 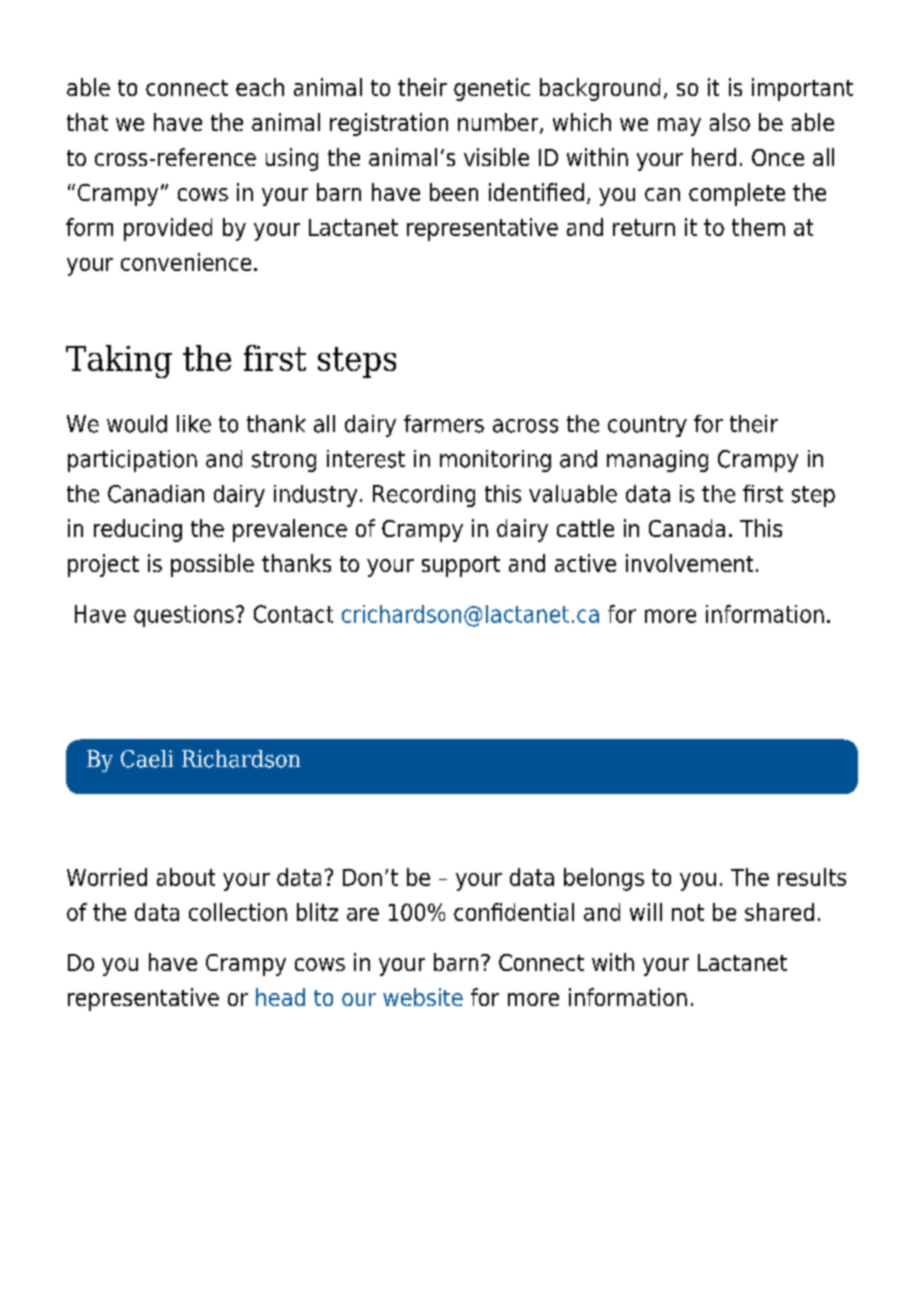 I want to click on website, so click(x=423, y=997).
